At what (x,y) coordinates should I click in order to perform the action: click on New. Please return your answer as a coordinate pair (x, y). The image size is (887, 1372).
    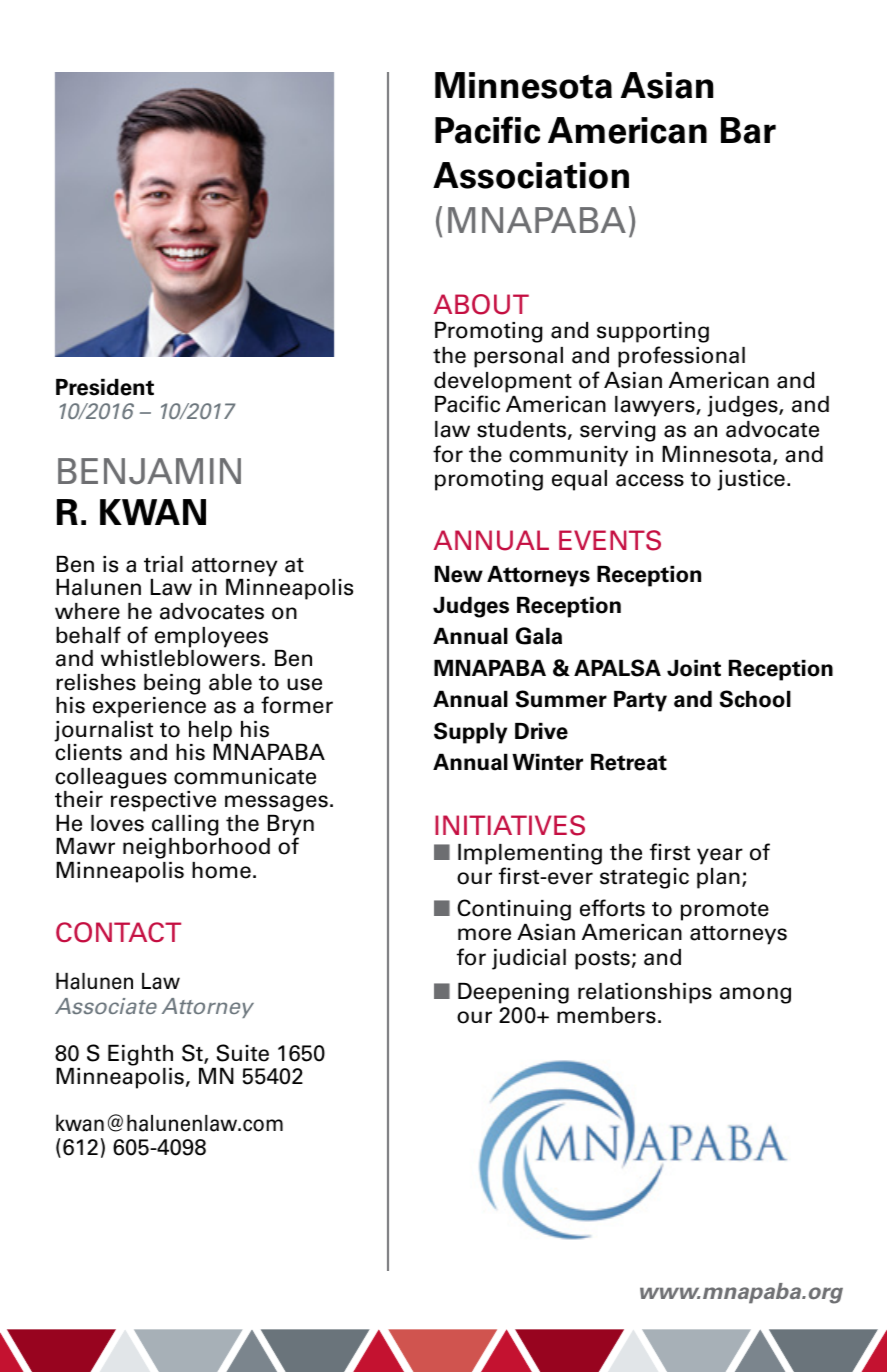
    Looking at the image, I should click on (459, 574).
